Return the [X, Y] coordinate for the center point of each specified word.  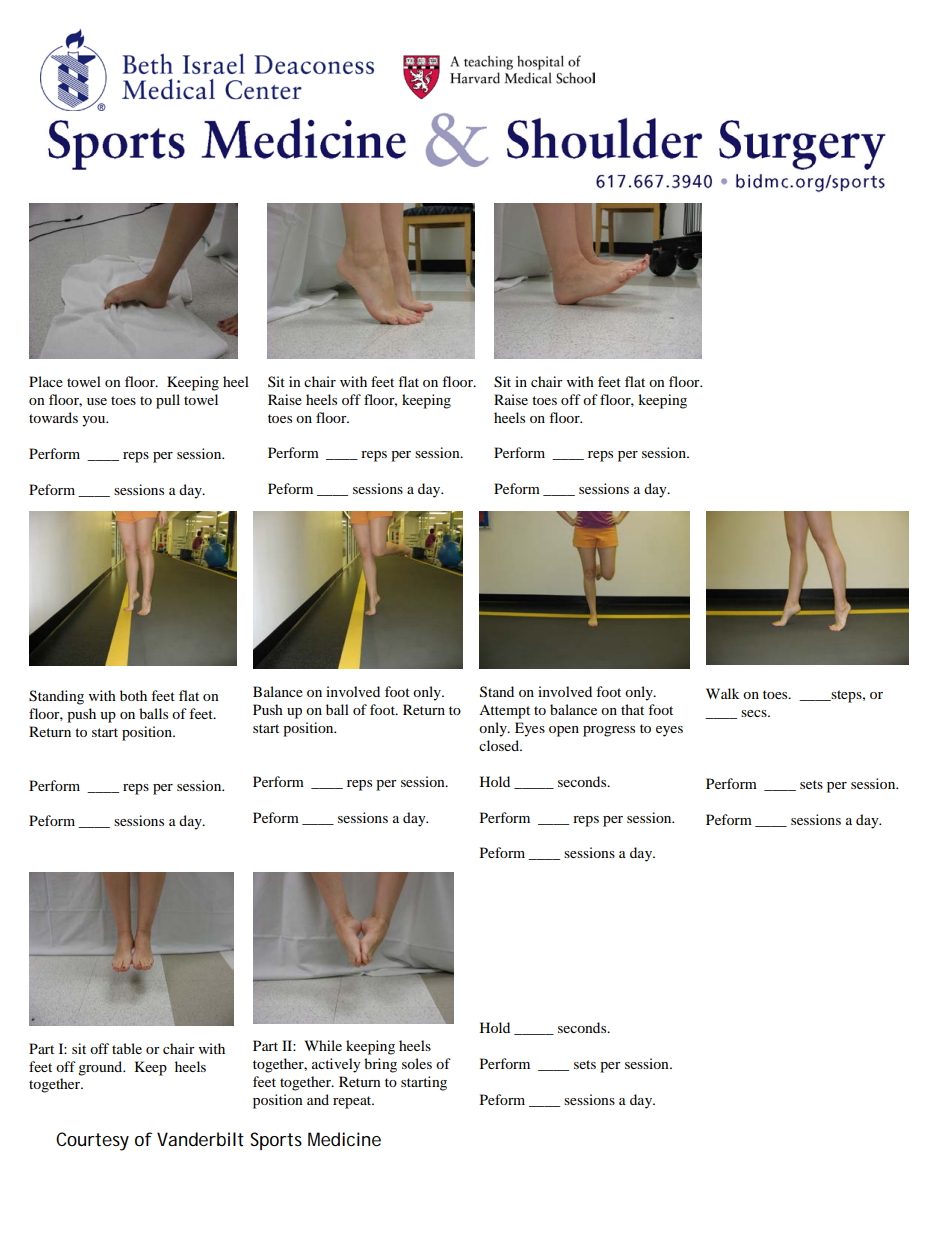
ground [101, 1068]
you [95, 421]
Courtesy [92, 1141]
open [564, 731]
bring [380, 1065]
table [127, 1048]
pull [168, 401]
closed [500, 745]
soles [417, 1063]
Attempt [504, 712]
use [97, 401]
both [133, 695]
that [632, 709]
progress [609, 731]
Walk [722, 693]
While [323, 1045]
